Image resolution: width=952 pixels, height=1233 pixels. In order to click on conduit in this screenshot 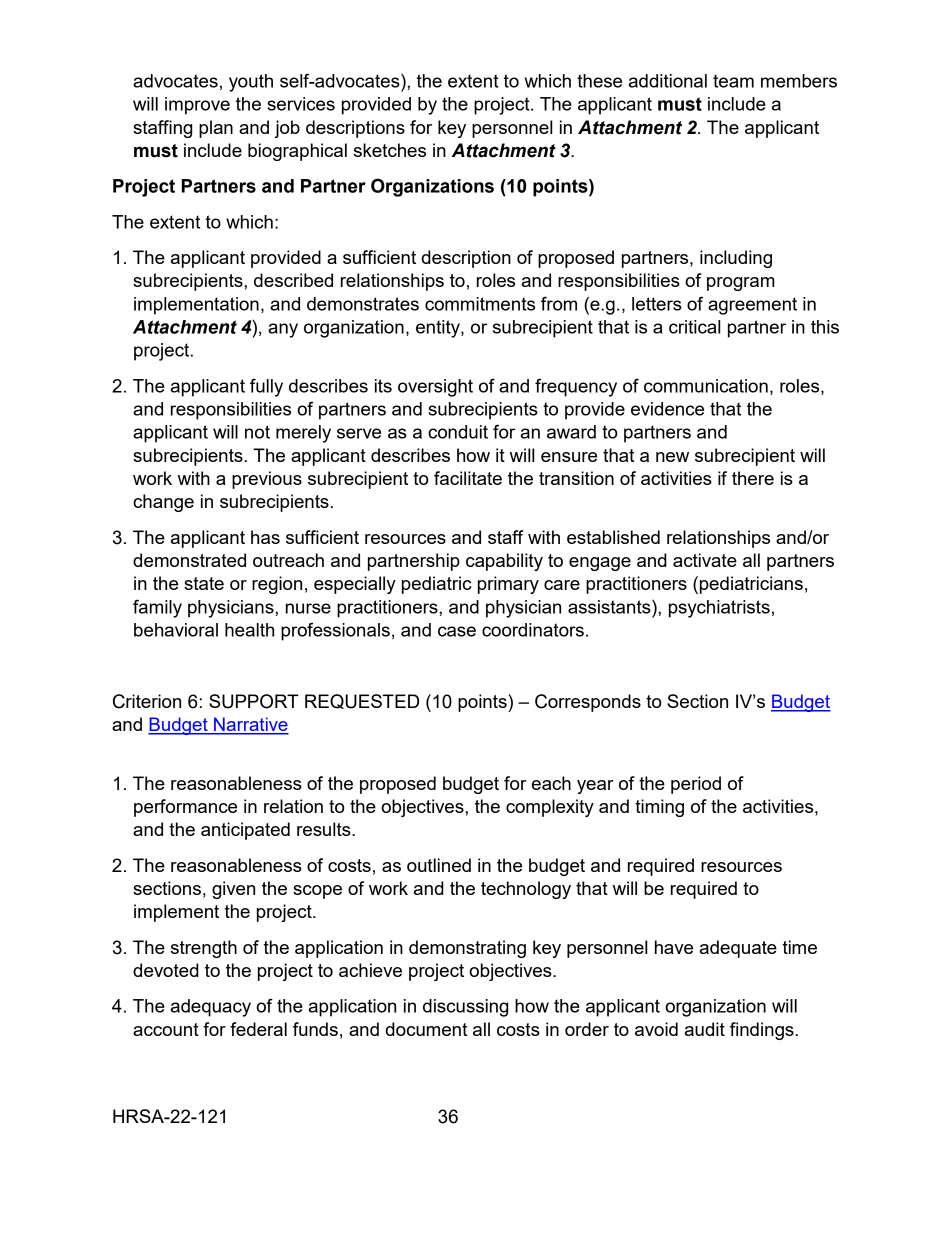, I will do `click(458, 432)`.
